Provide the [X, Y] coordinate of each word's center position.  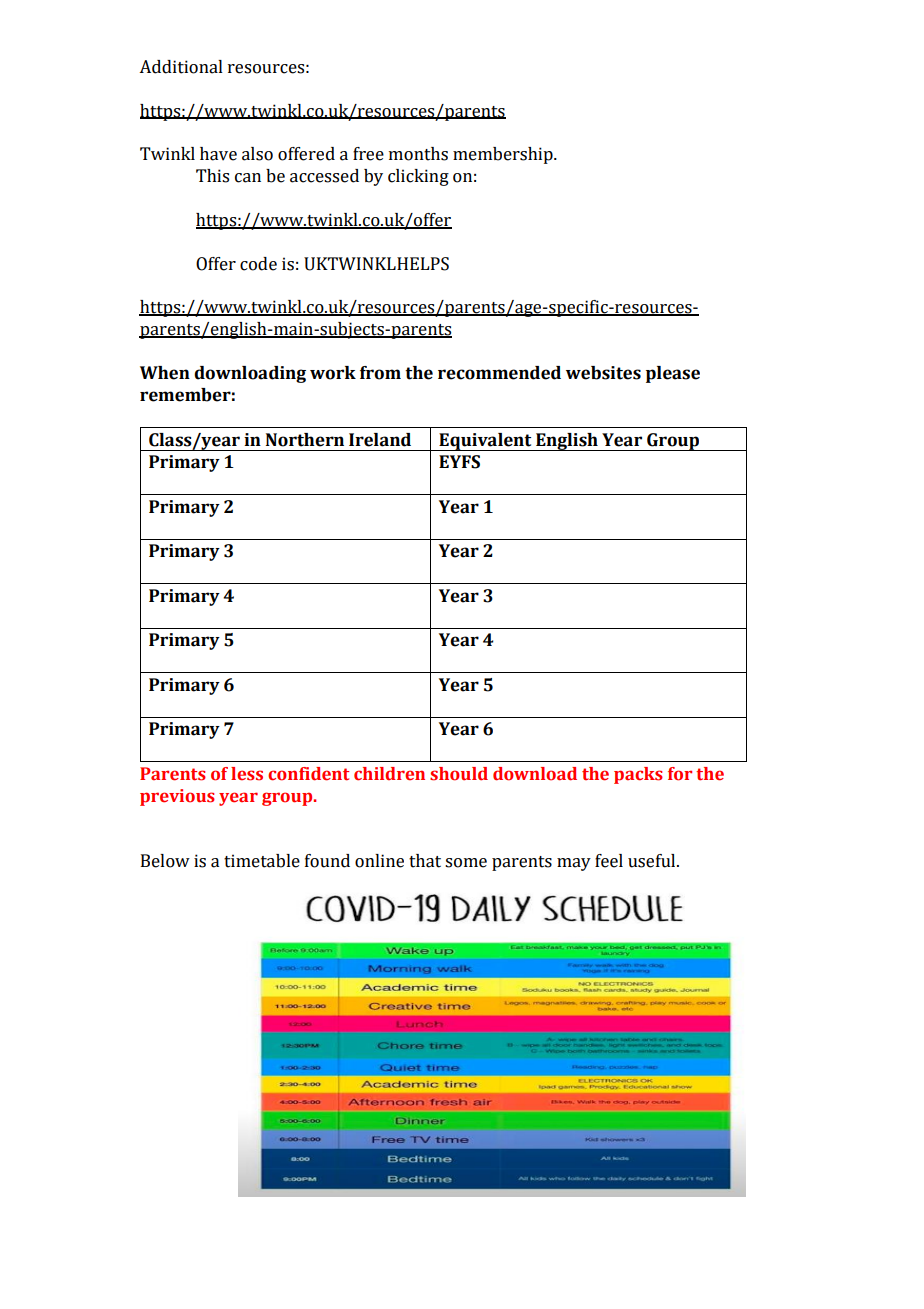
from [380, 373]
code [258, 264]
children [389, 774]
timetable [262, 861]
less [247, 774]
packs [638, 775]
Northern [305, 440]
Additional [181, 67]
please [673, 374]
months [418, 154]
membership [504, 155]
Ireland [380, 440]
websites [603, 373]
